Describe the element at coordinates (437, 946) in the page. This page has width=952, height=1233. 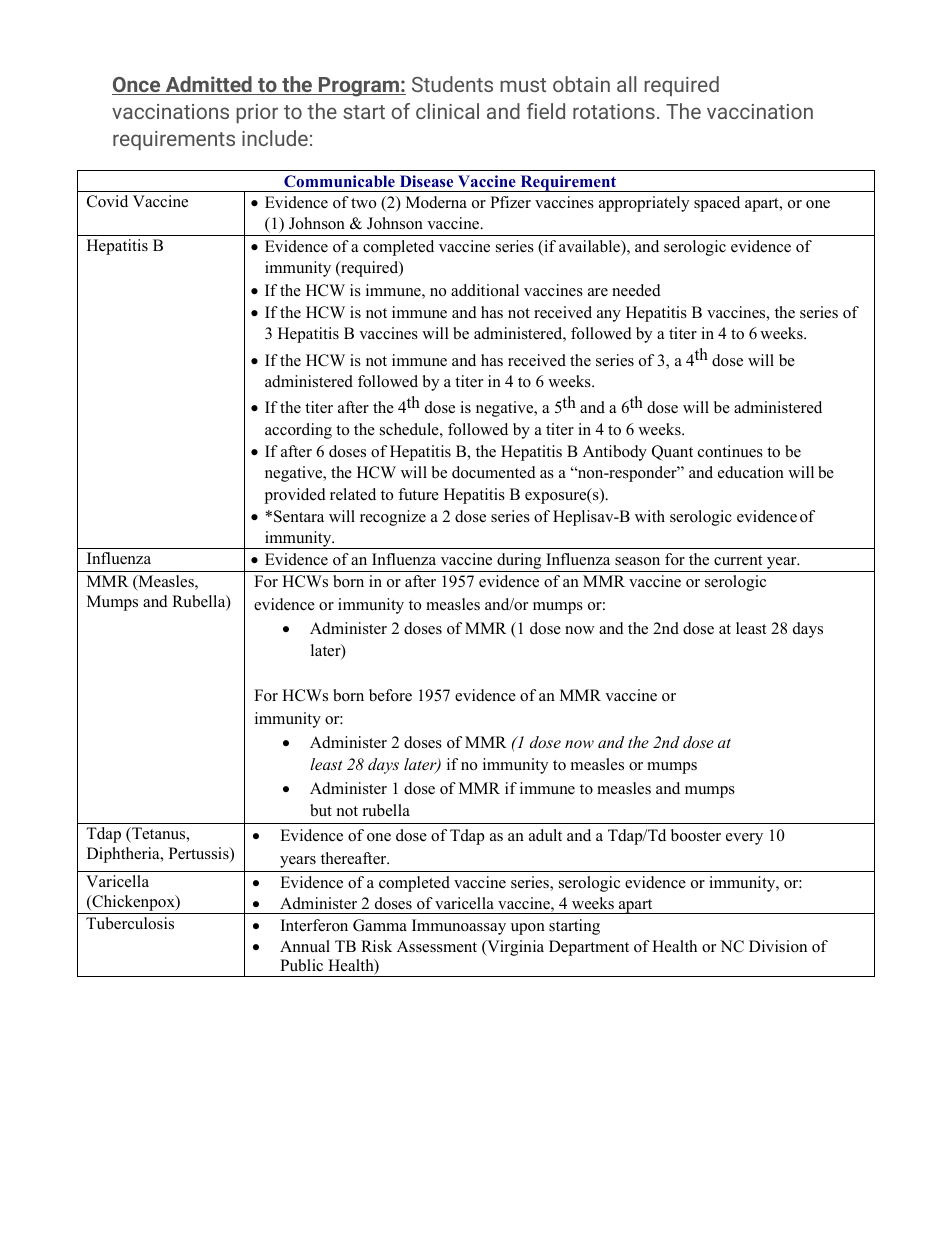
I see `Assessment` at that location.
